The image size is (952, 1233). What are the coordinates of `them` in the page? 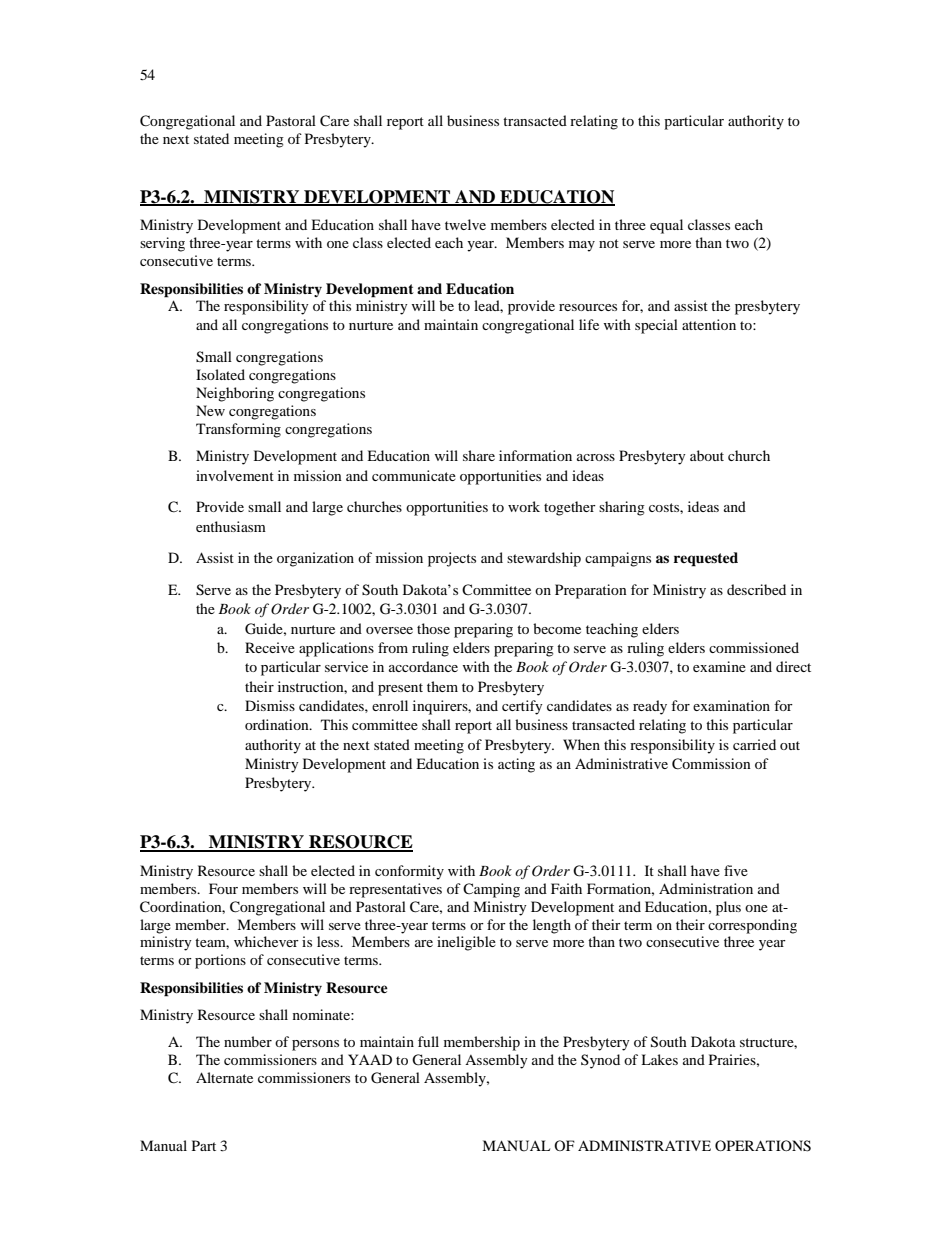 It's located at (442, 686).
